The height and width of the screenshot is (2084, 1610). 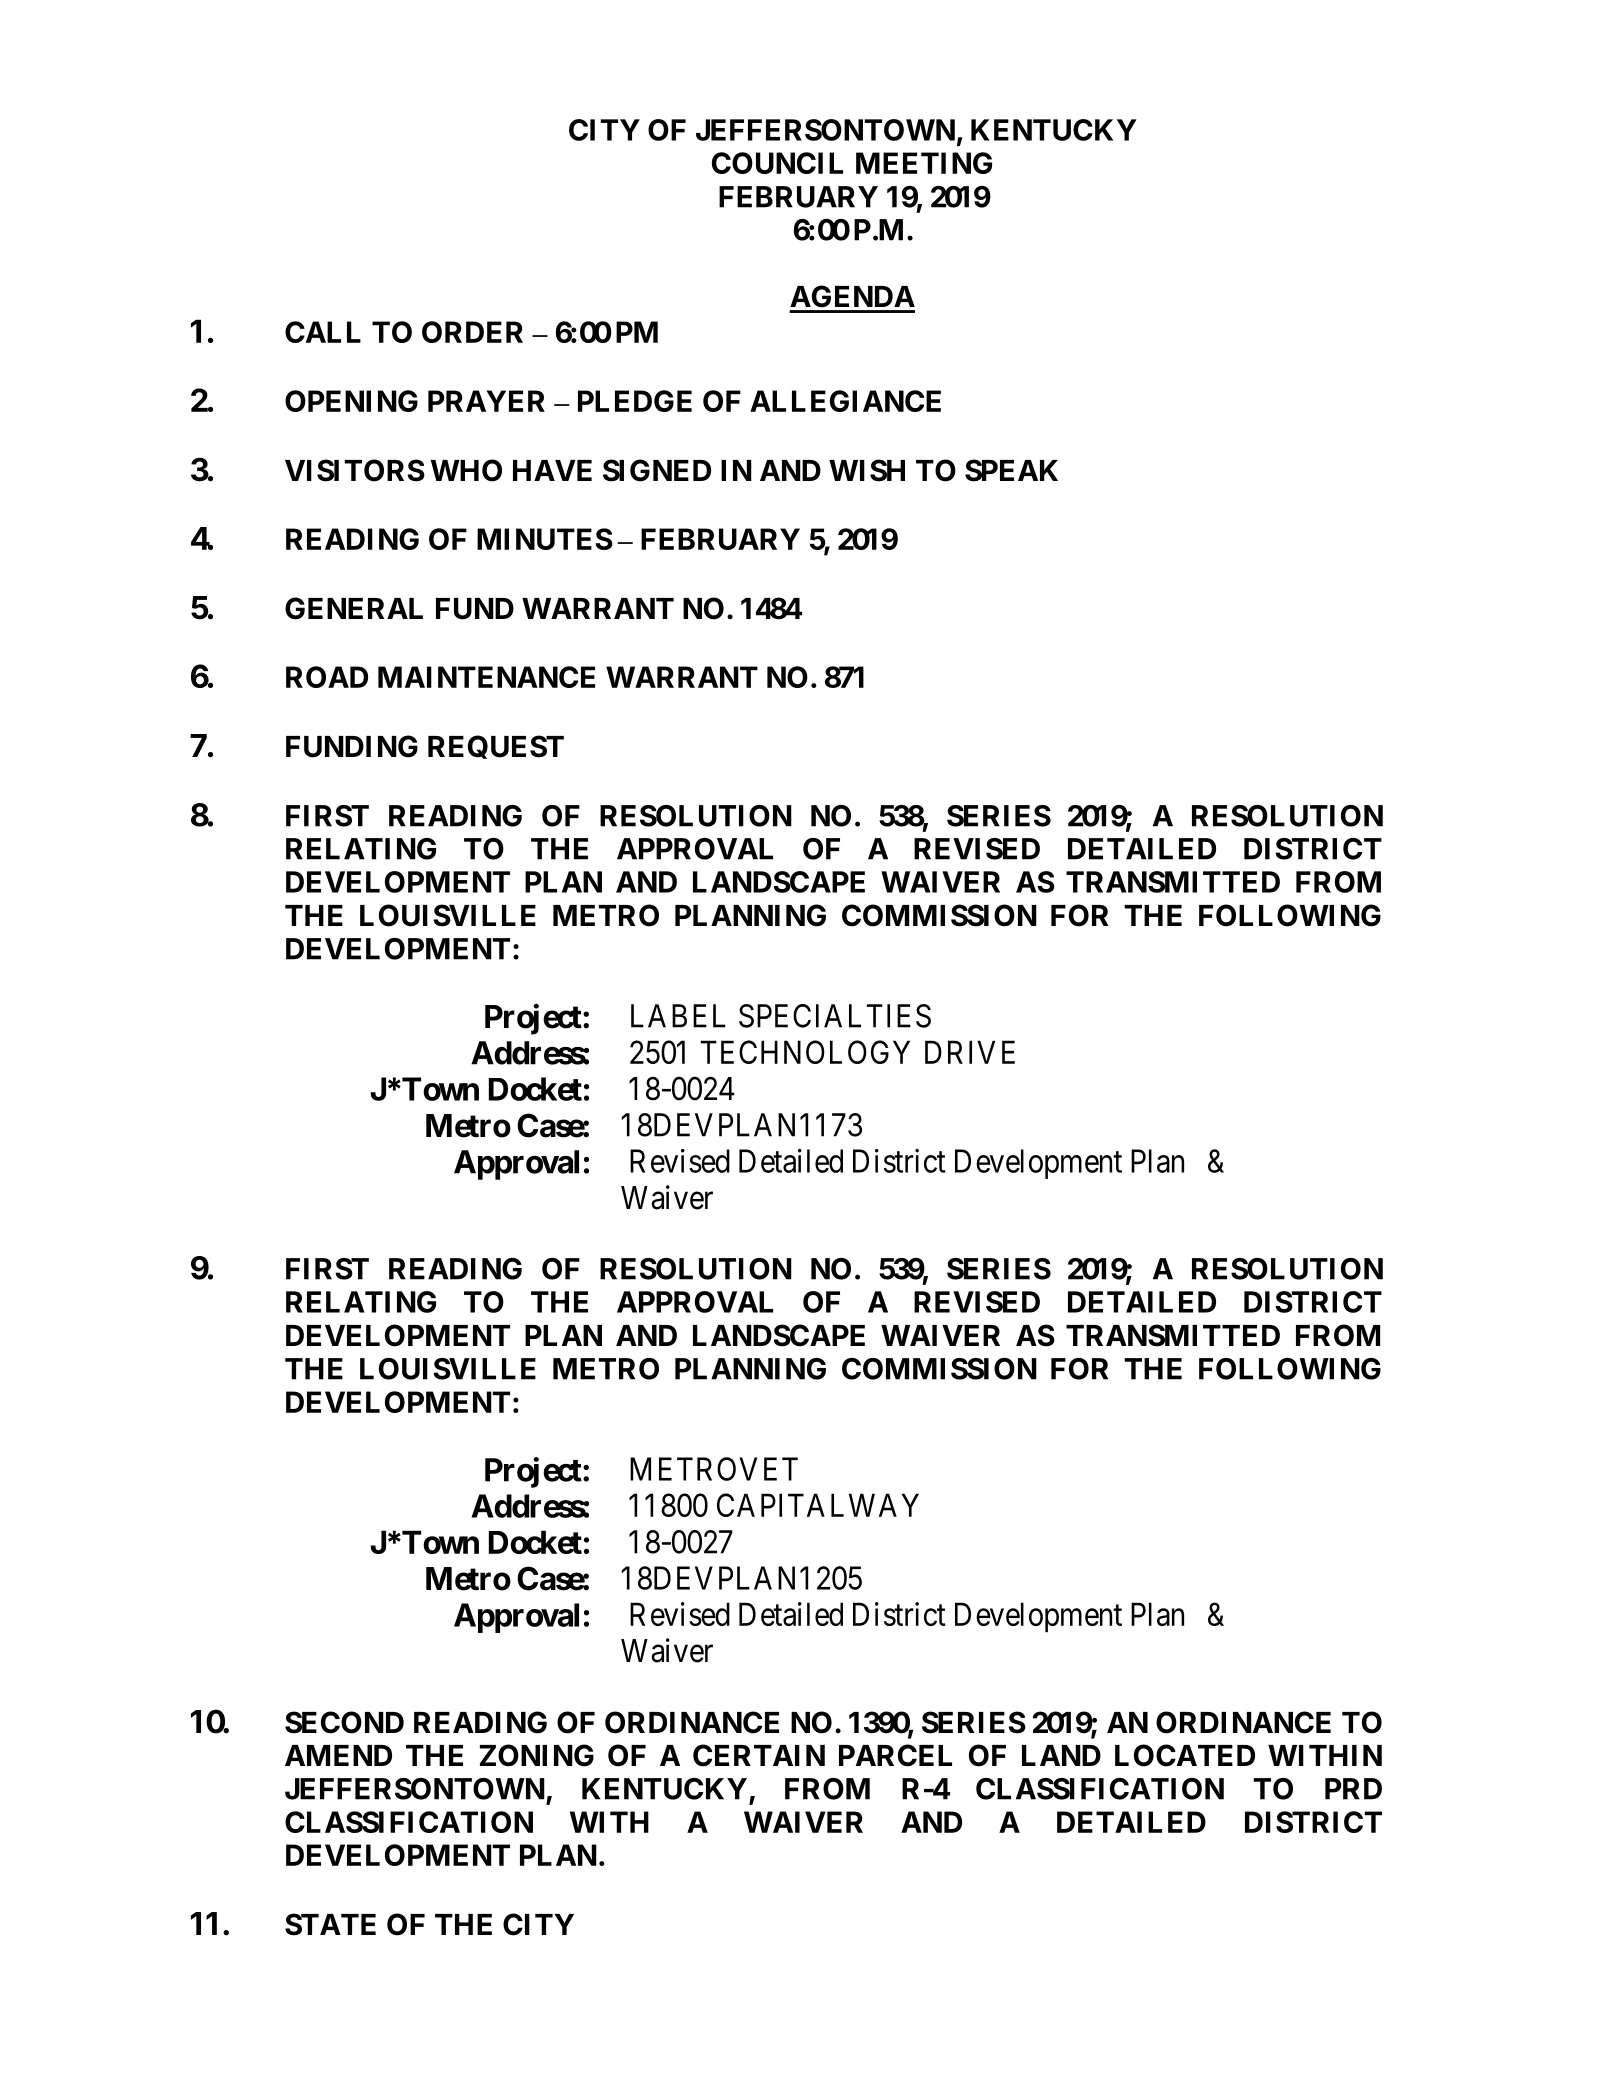 What do you see at coordinates (924, 163) in the screenshot?
I see `MEETING` at bounding box center [924, 163].
